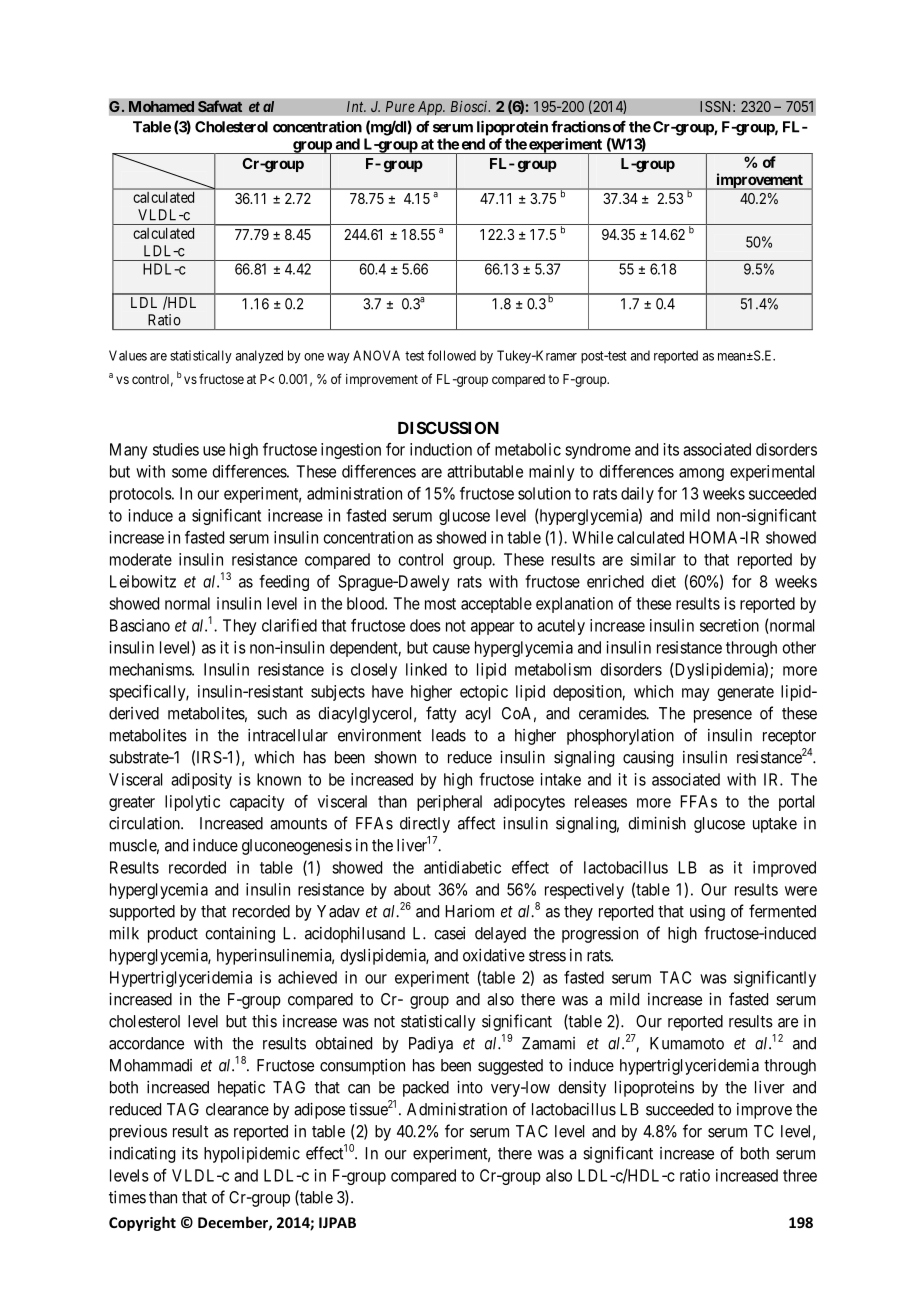  What do you see at coordinates (800, 1175) in the image?
I see `three` at bounding box center [800, 1175].
